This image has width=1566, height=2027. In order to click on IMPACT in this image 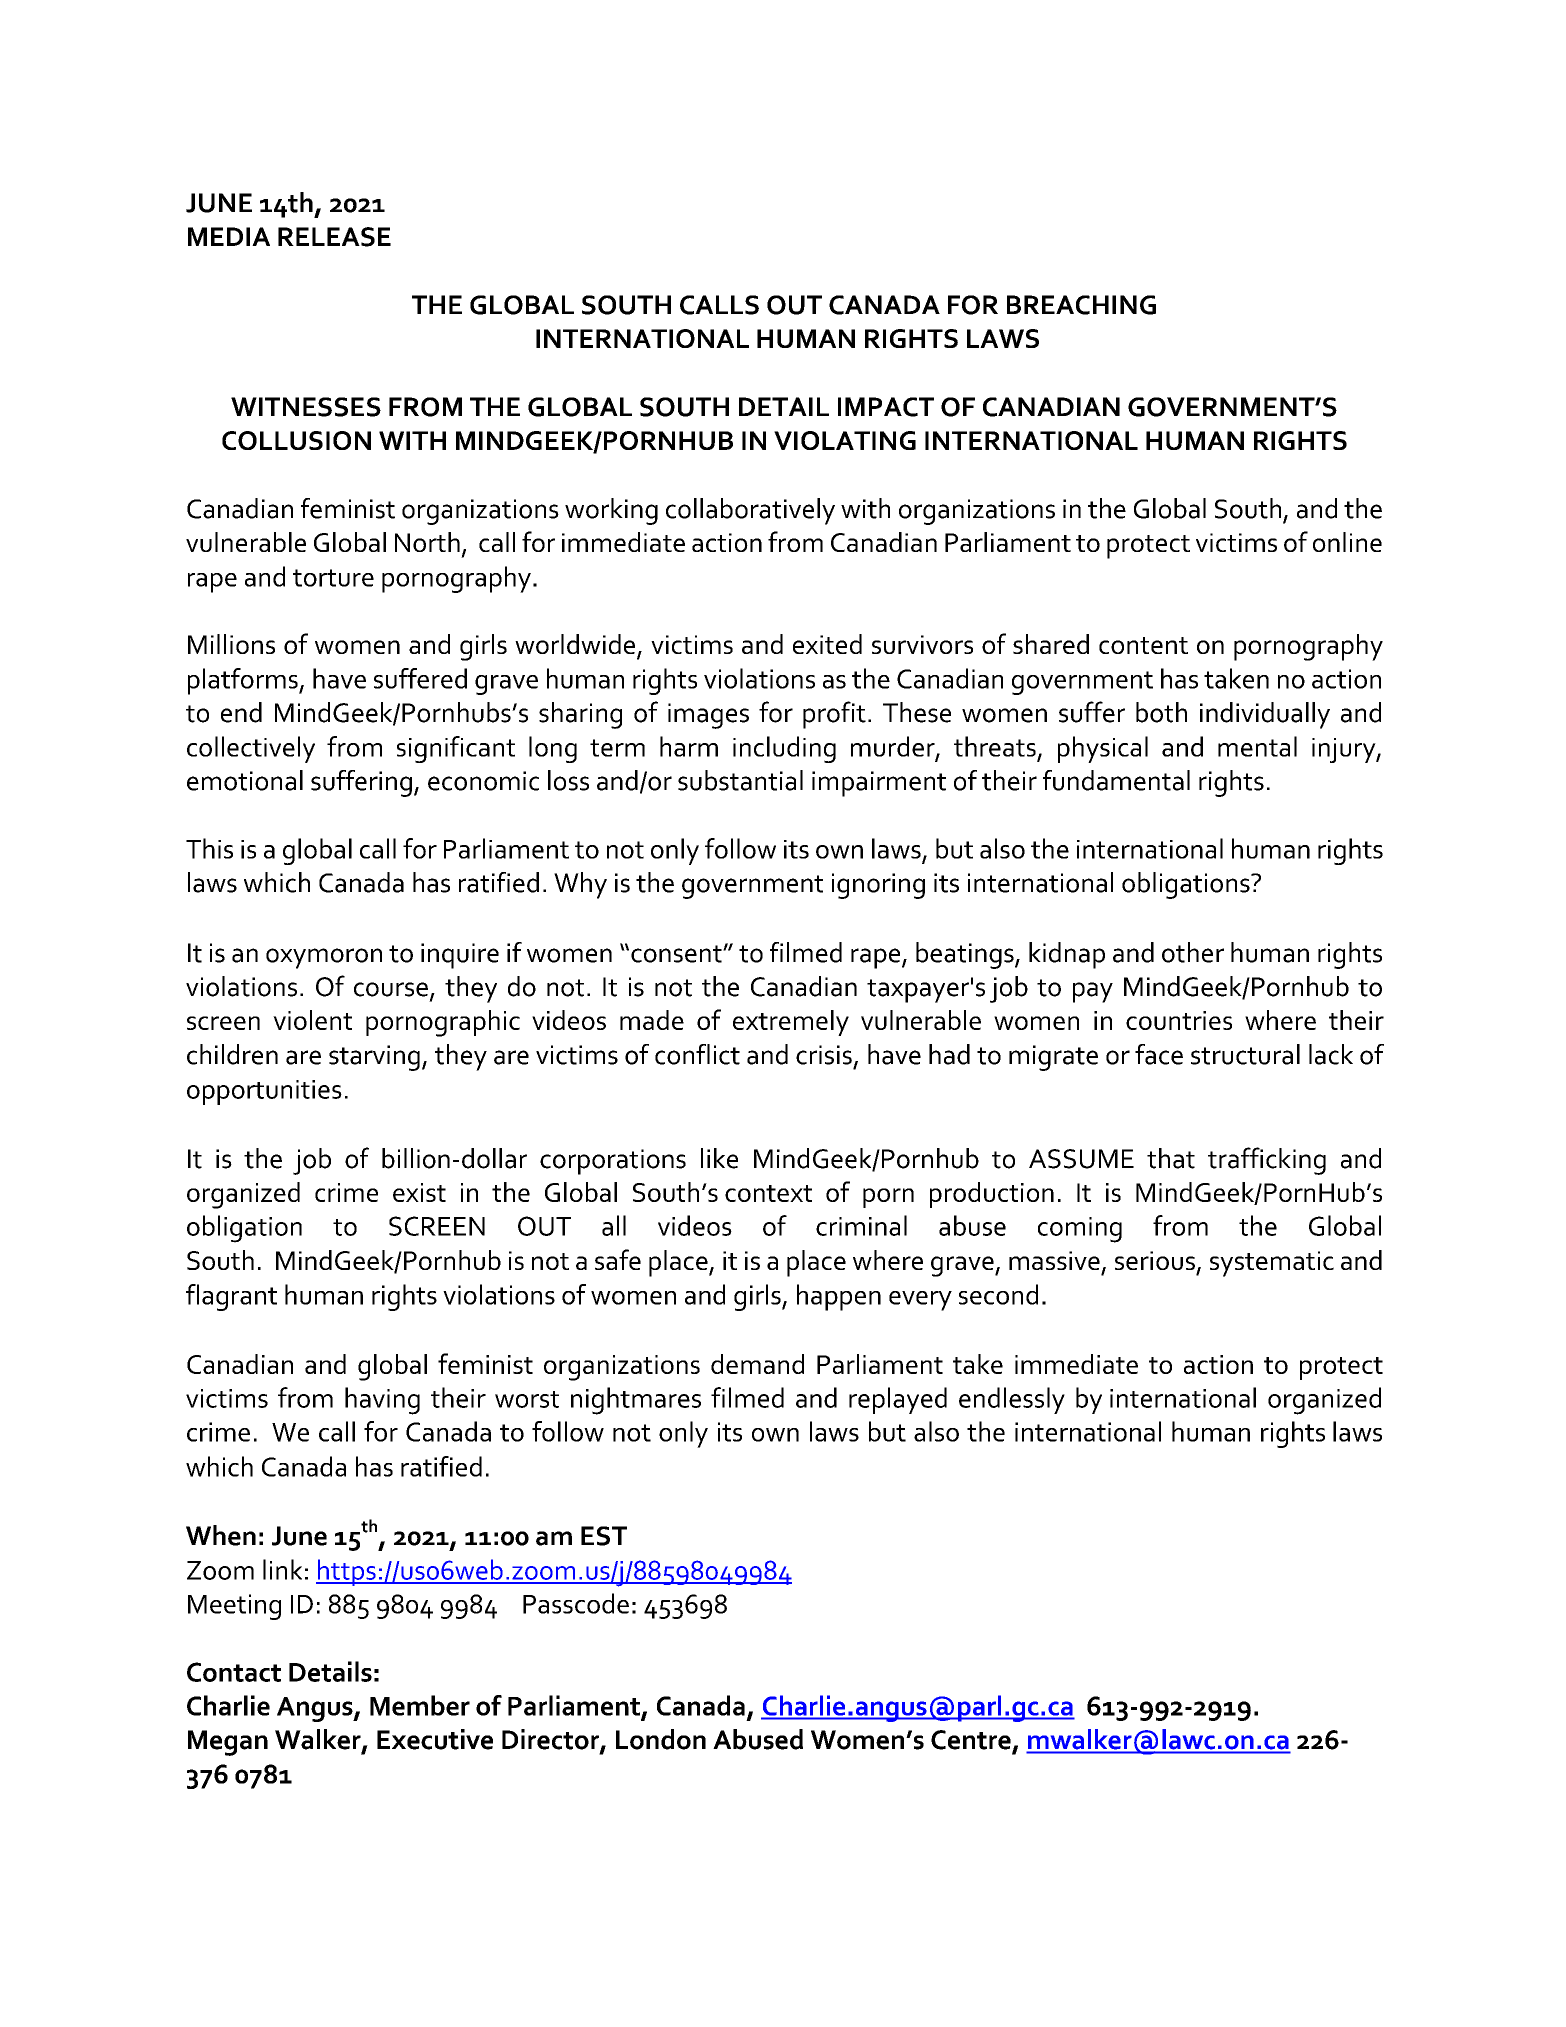, I will do `click(886, 407)`.
